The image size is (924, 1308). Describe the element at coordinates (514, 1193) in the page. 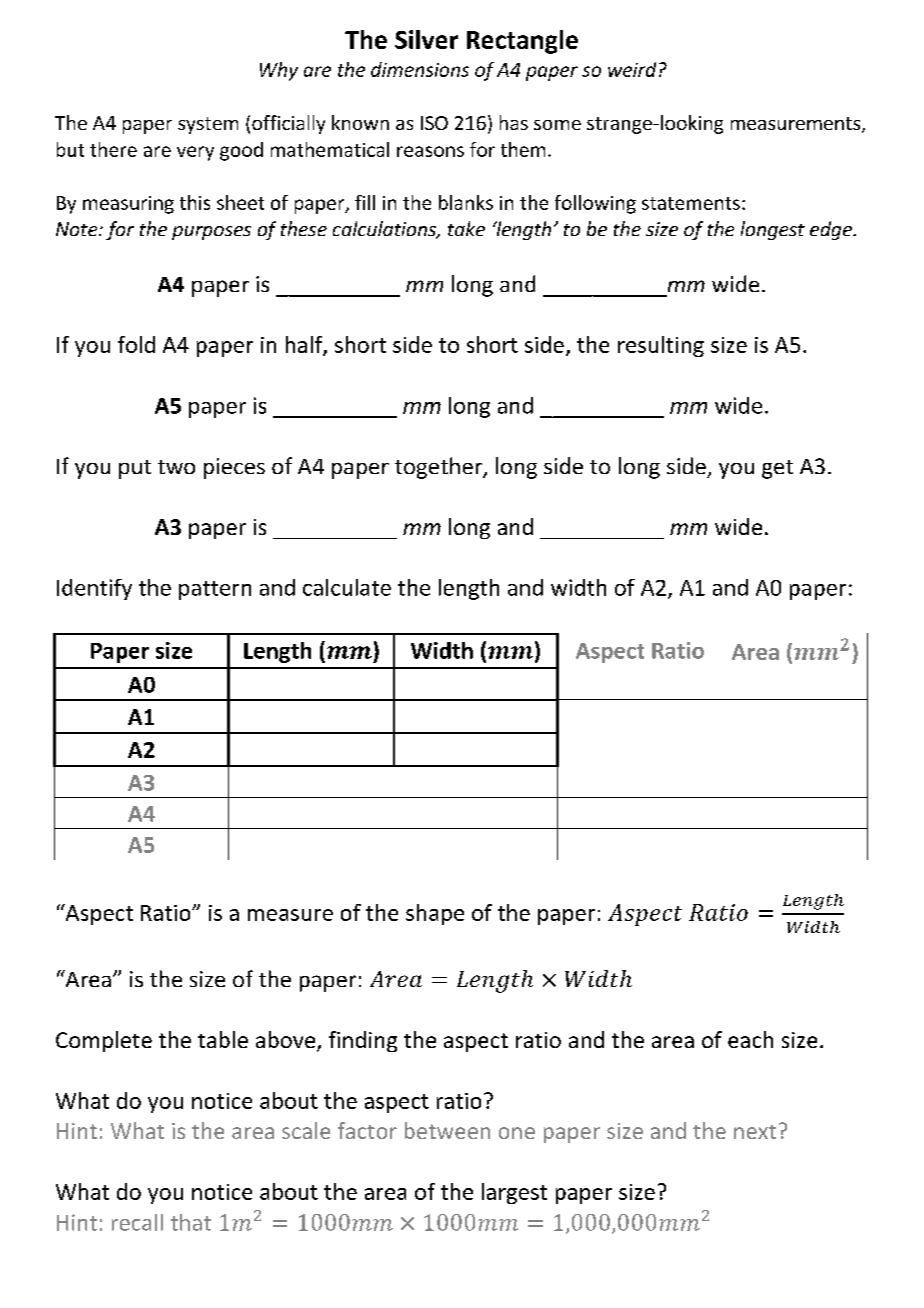

I see `largest` at that location.
